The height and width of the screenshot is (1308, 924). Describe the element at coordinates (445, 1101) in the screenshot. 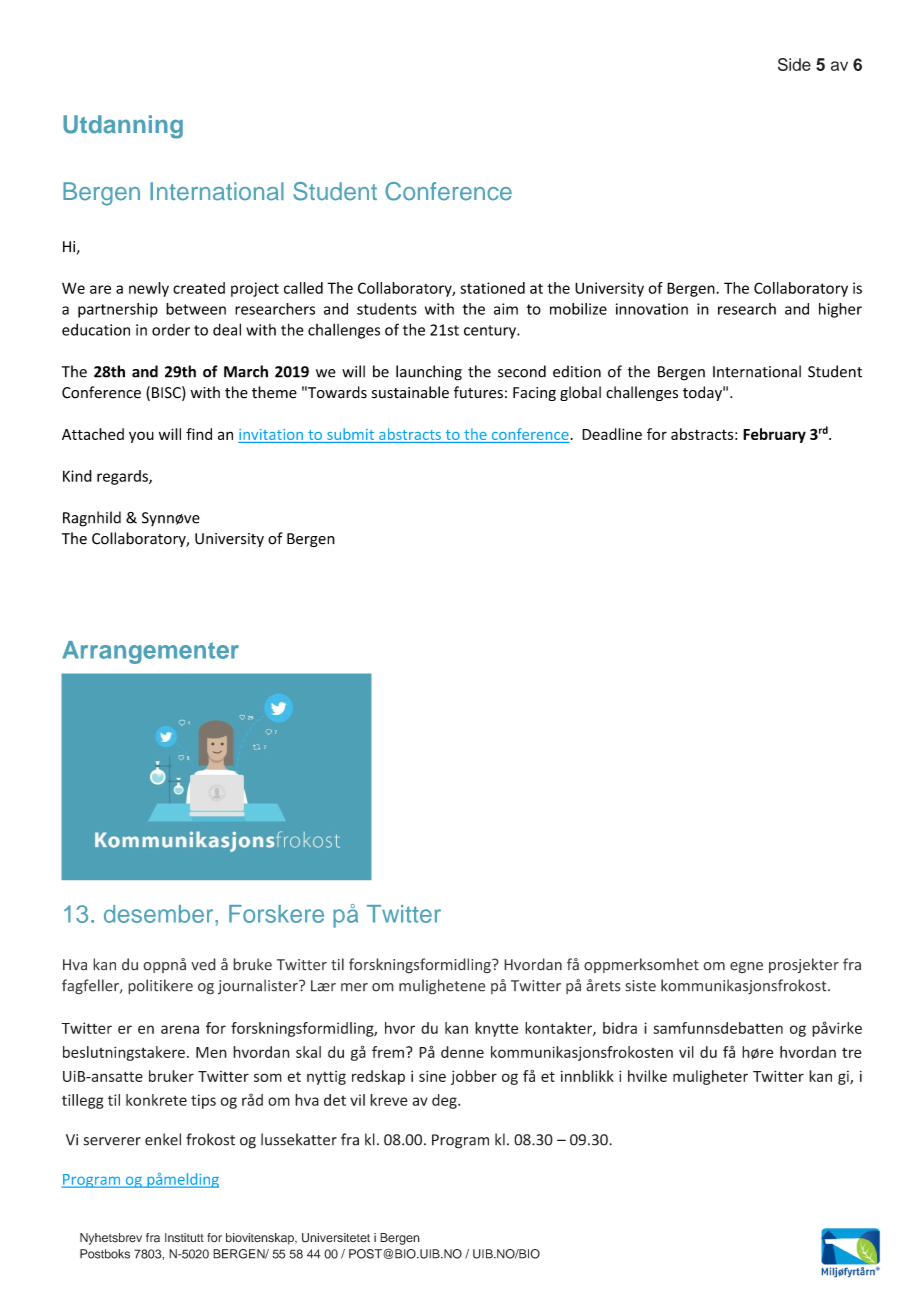

I see `deg` at that location.
